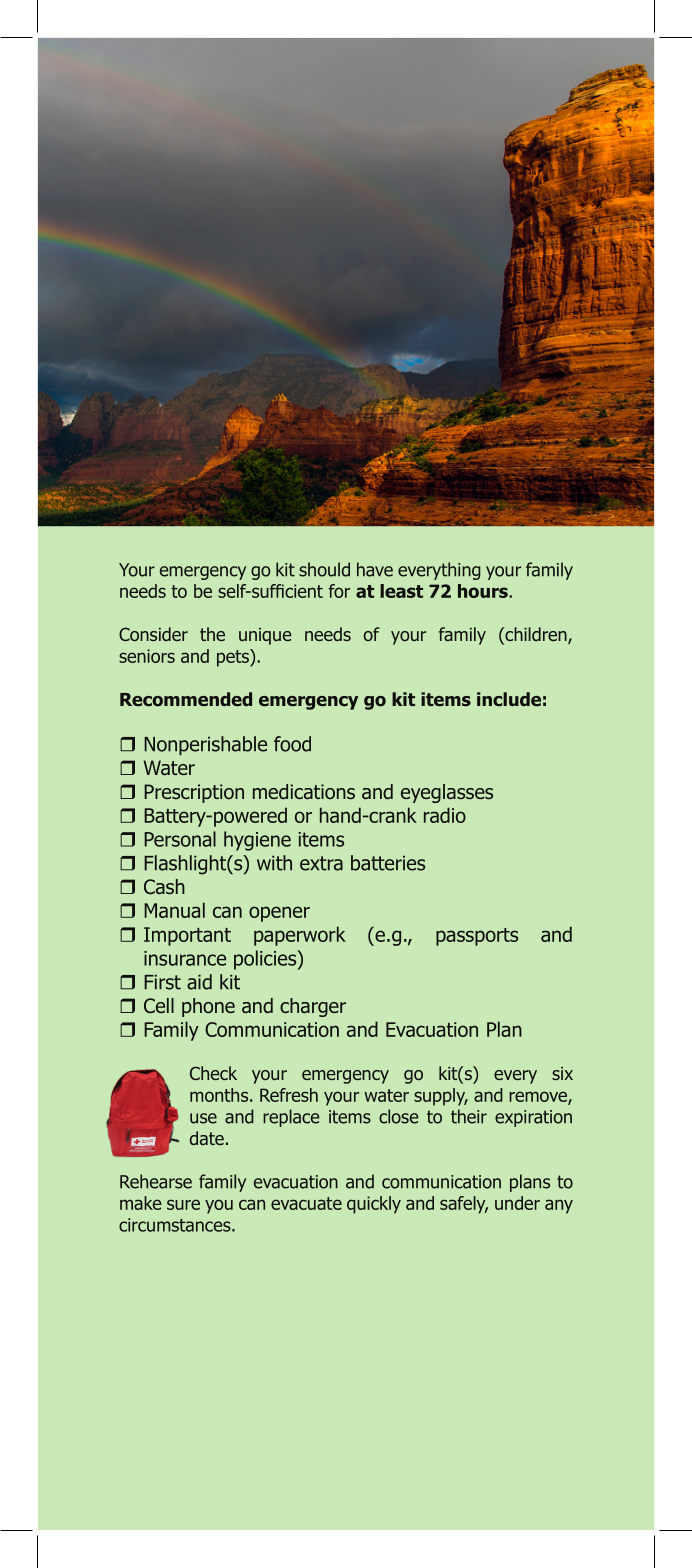 This document has width=692, height=1568. What do you see at coordinates (186, 699) in the document?
I see `Recommended` at bounding box center [186, 699].
